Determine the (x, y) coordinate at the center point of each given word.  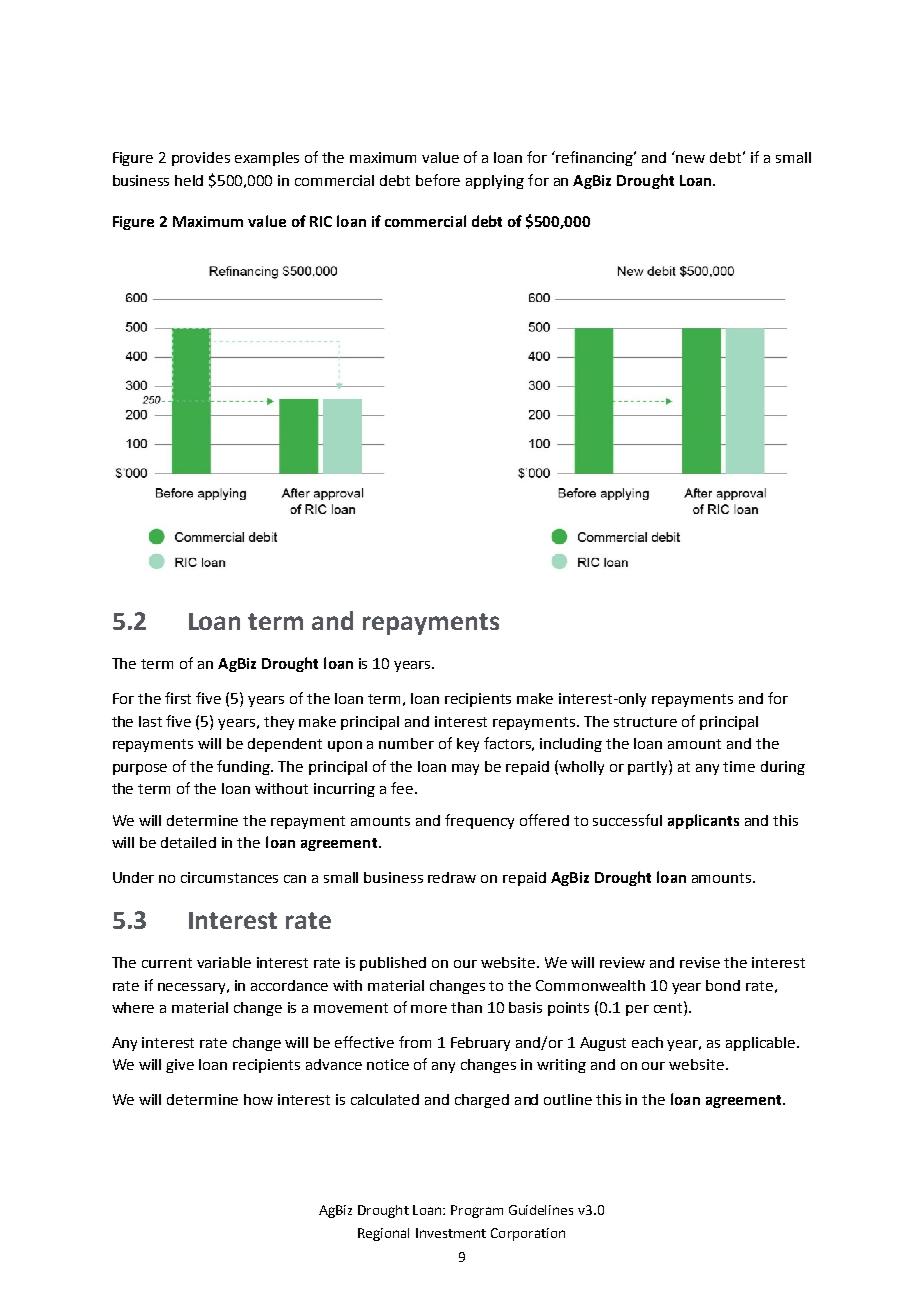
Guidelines (541, 1210)
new (690, 159)
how (258, 1099)
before (438, 180)
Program (477, 1211)
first (178, 698)
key (468, 745)
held (189, 180)
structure (645, 722)
